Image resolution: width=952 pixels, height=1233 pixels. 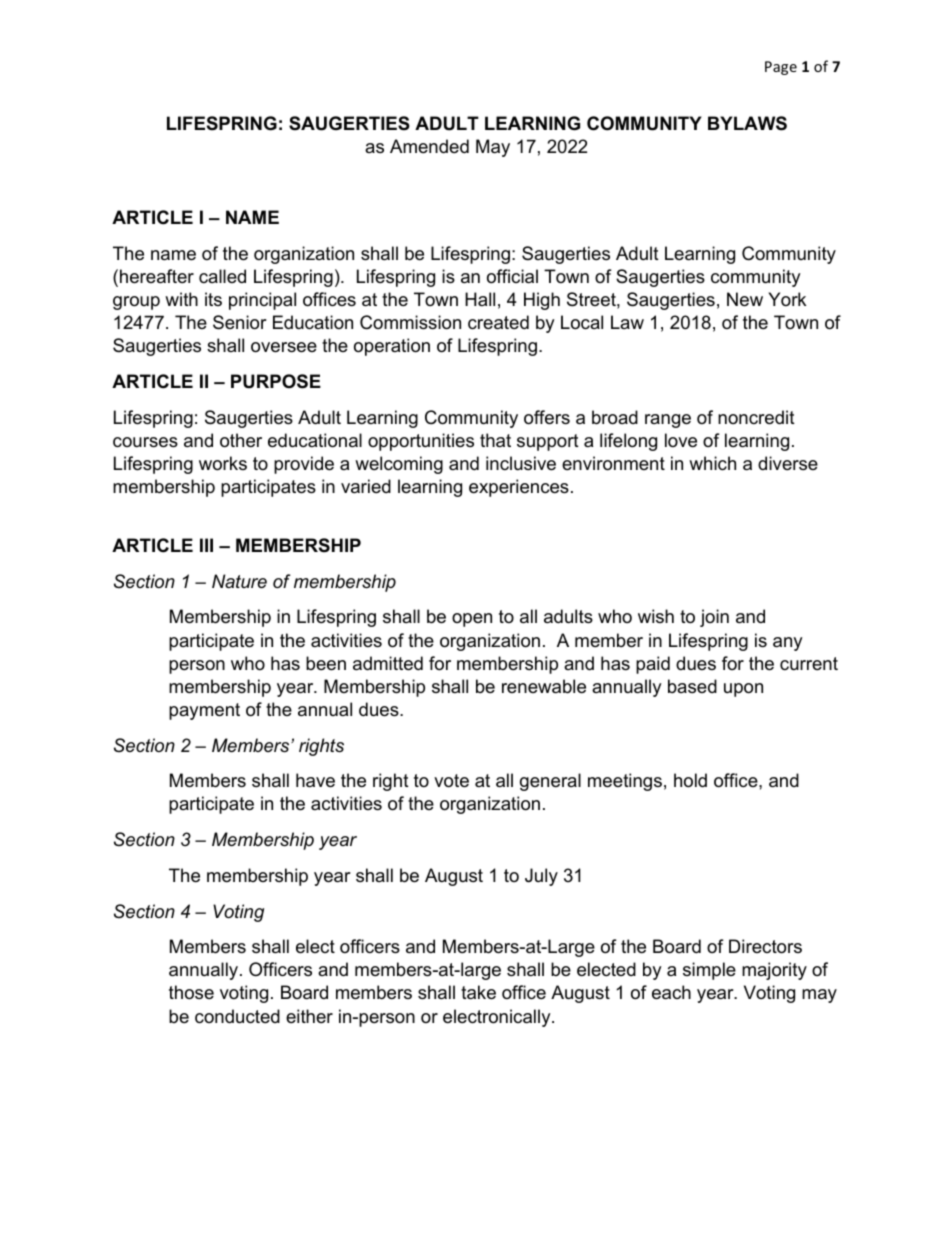 I want to click on upon, so click(x=743, y=690).
